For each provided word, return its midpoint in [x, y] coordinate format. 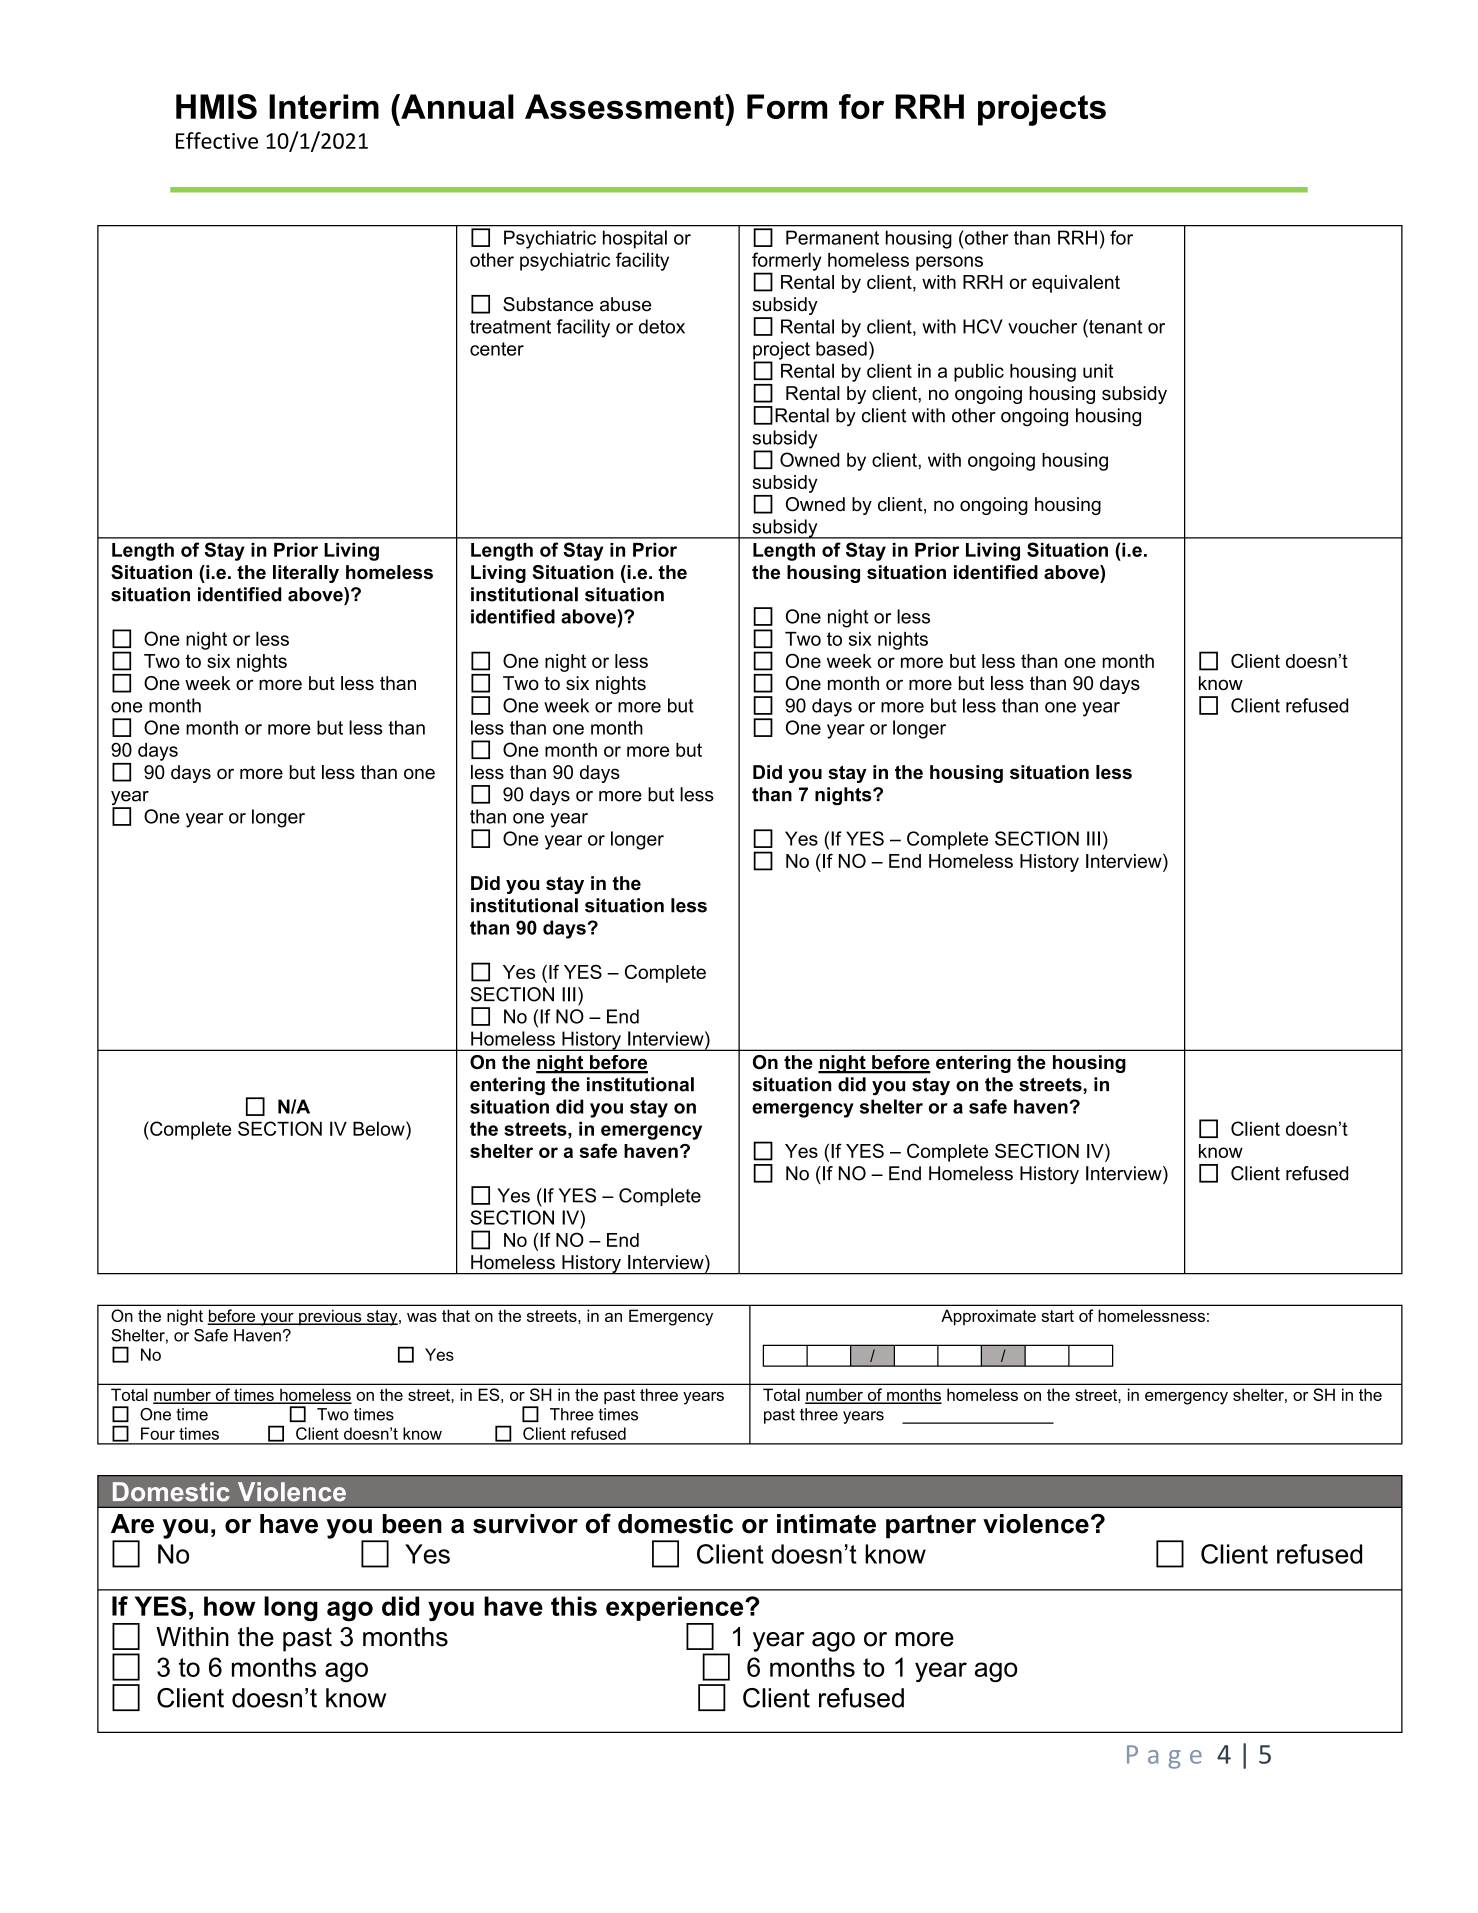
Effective [217, 140]
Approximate [988, 1317]
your [277, 1319]
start [1057, 1316]
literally [306, 574]
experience [676, 1608]
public [979, 372]
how [229, 1606]
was [422, 1317]
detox [662, 326]
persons [949, 263]
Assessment [625, 106]
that [456, 1315]
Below [380, 1128]
